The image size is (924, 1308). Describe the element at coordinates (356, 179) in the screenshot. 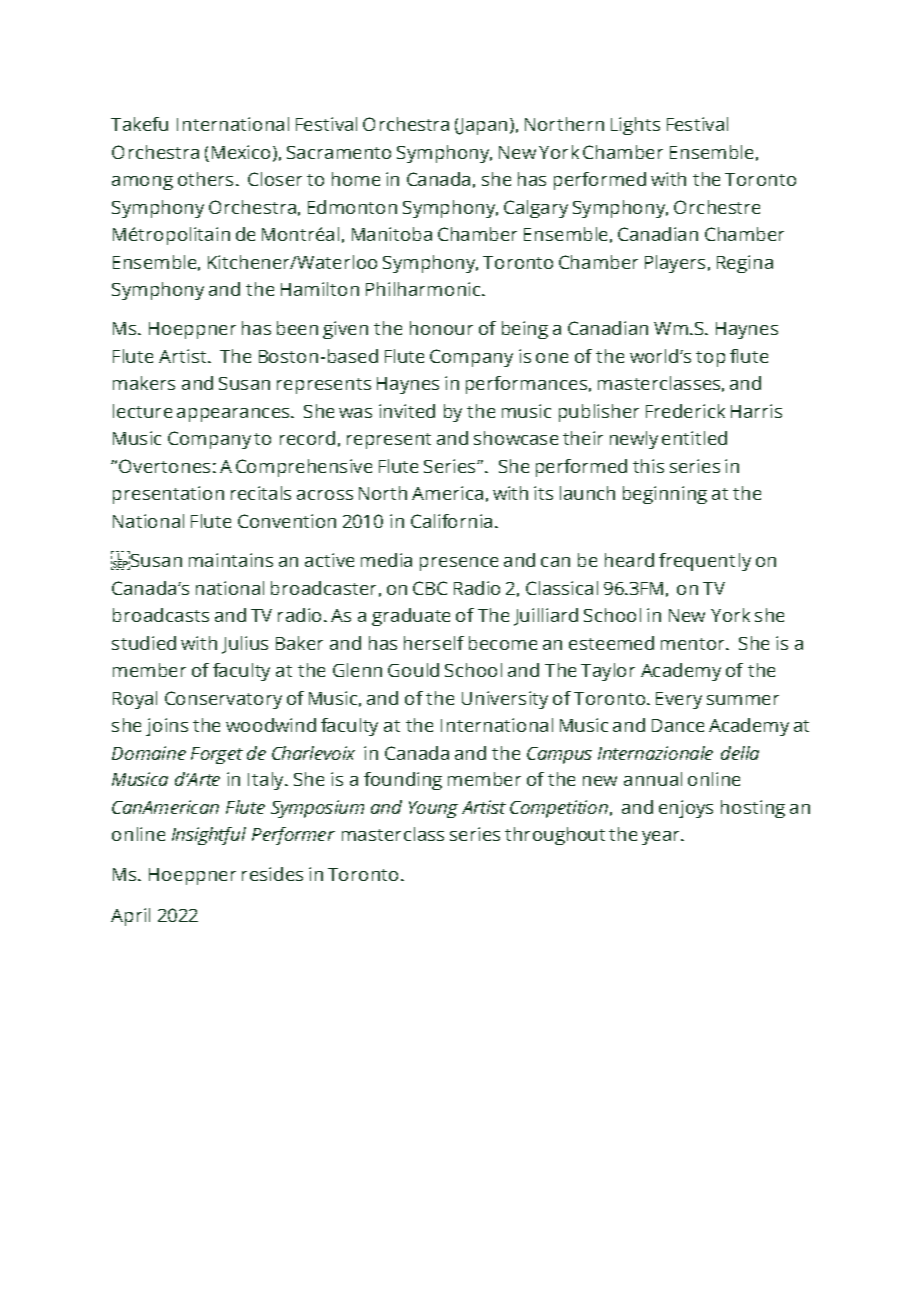

I see `home` at that location.
